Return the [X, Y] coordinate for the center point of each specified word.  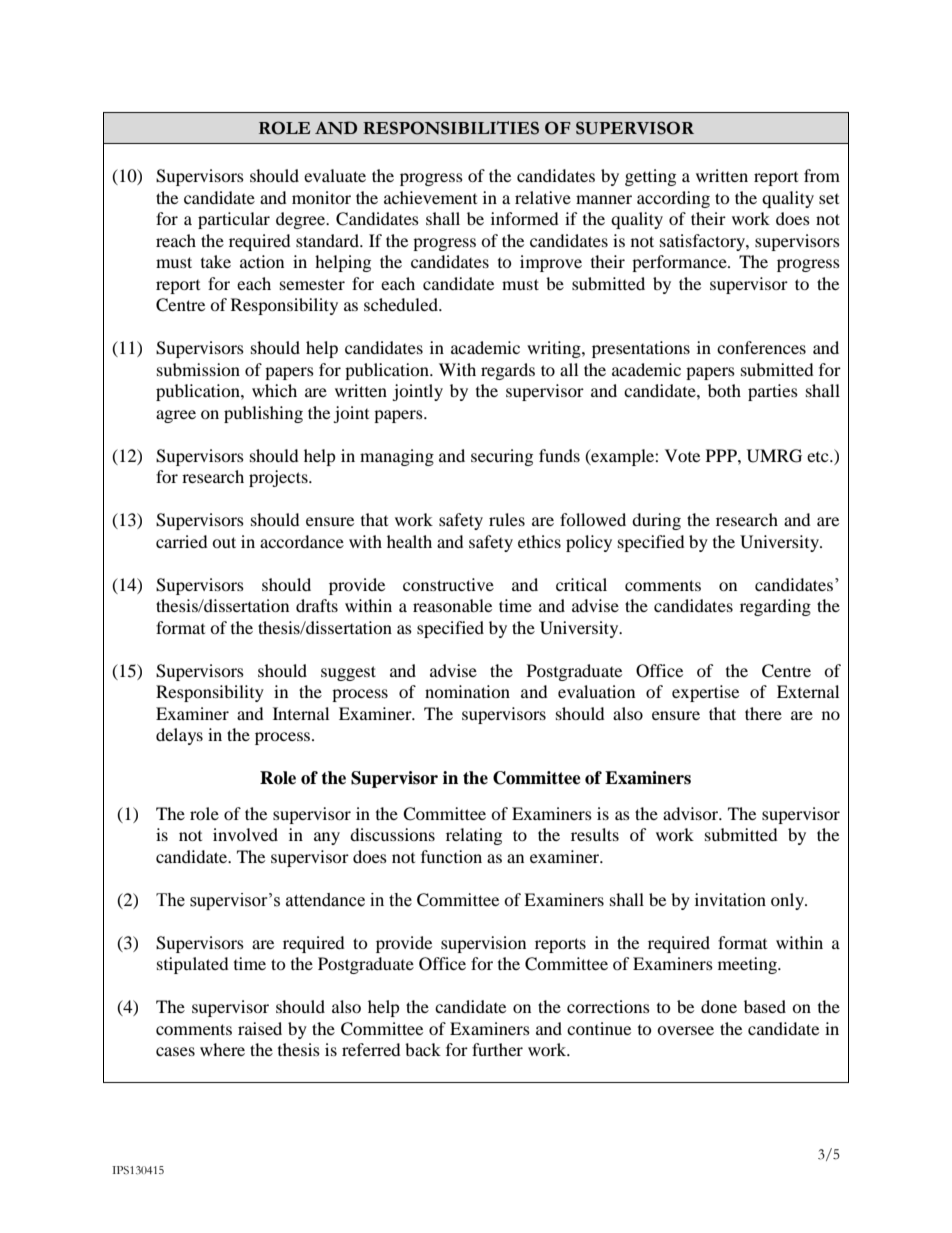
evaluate [335, 175]
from [822, 175]
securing [502, 457]
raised [260, 1028]
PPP [722, 455]
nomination [467, 691]
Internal [301, 713]
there [763, 713]
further [497, 1049]
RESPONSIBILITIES [451, 128]
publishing [263, 414]
